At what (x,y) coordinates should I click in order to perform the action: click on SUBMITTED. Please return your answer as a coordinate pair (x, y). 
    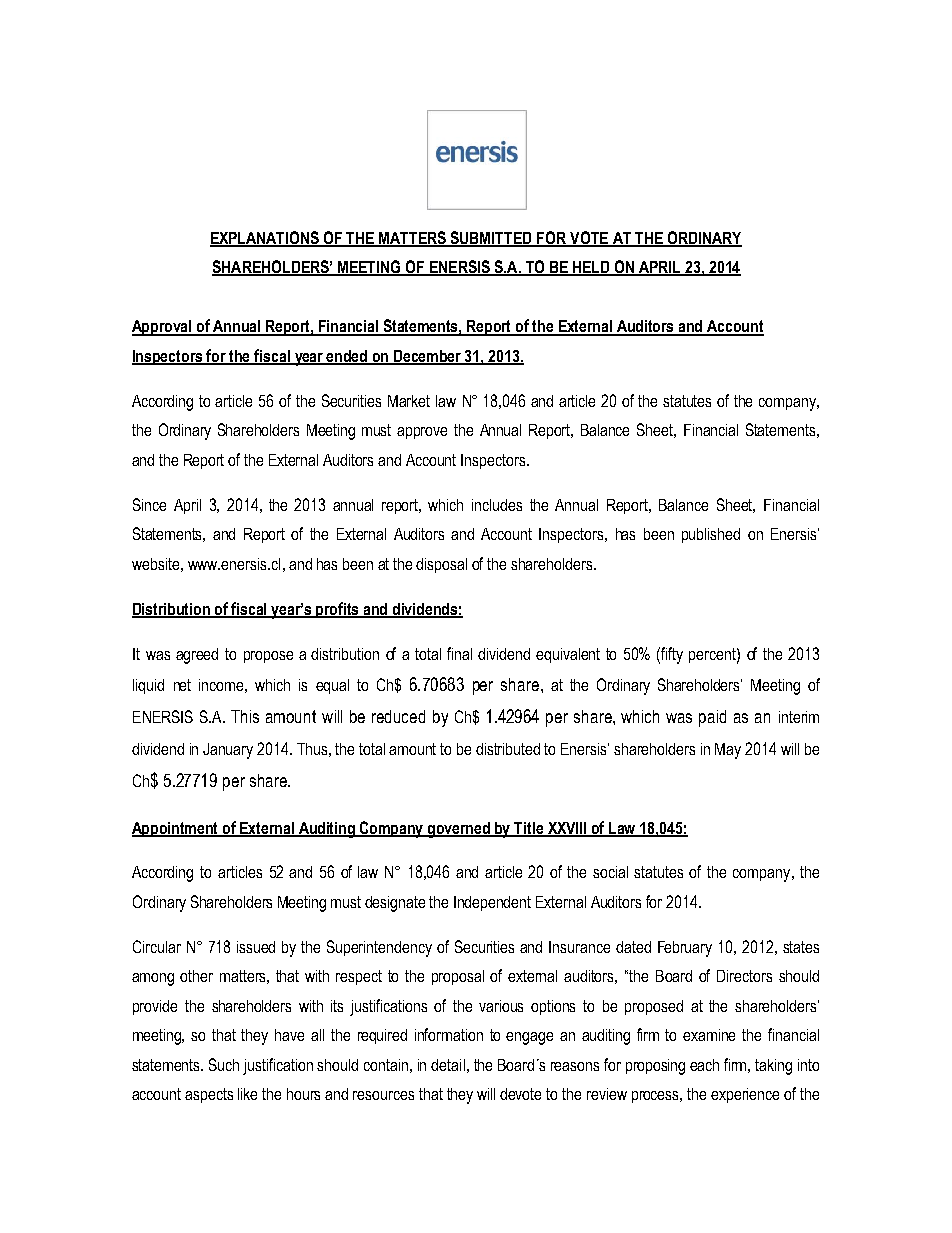
    Looking at the image, I should click on (492, 238).
